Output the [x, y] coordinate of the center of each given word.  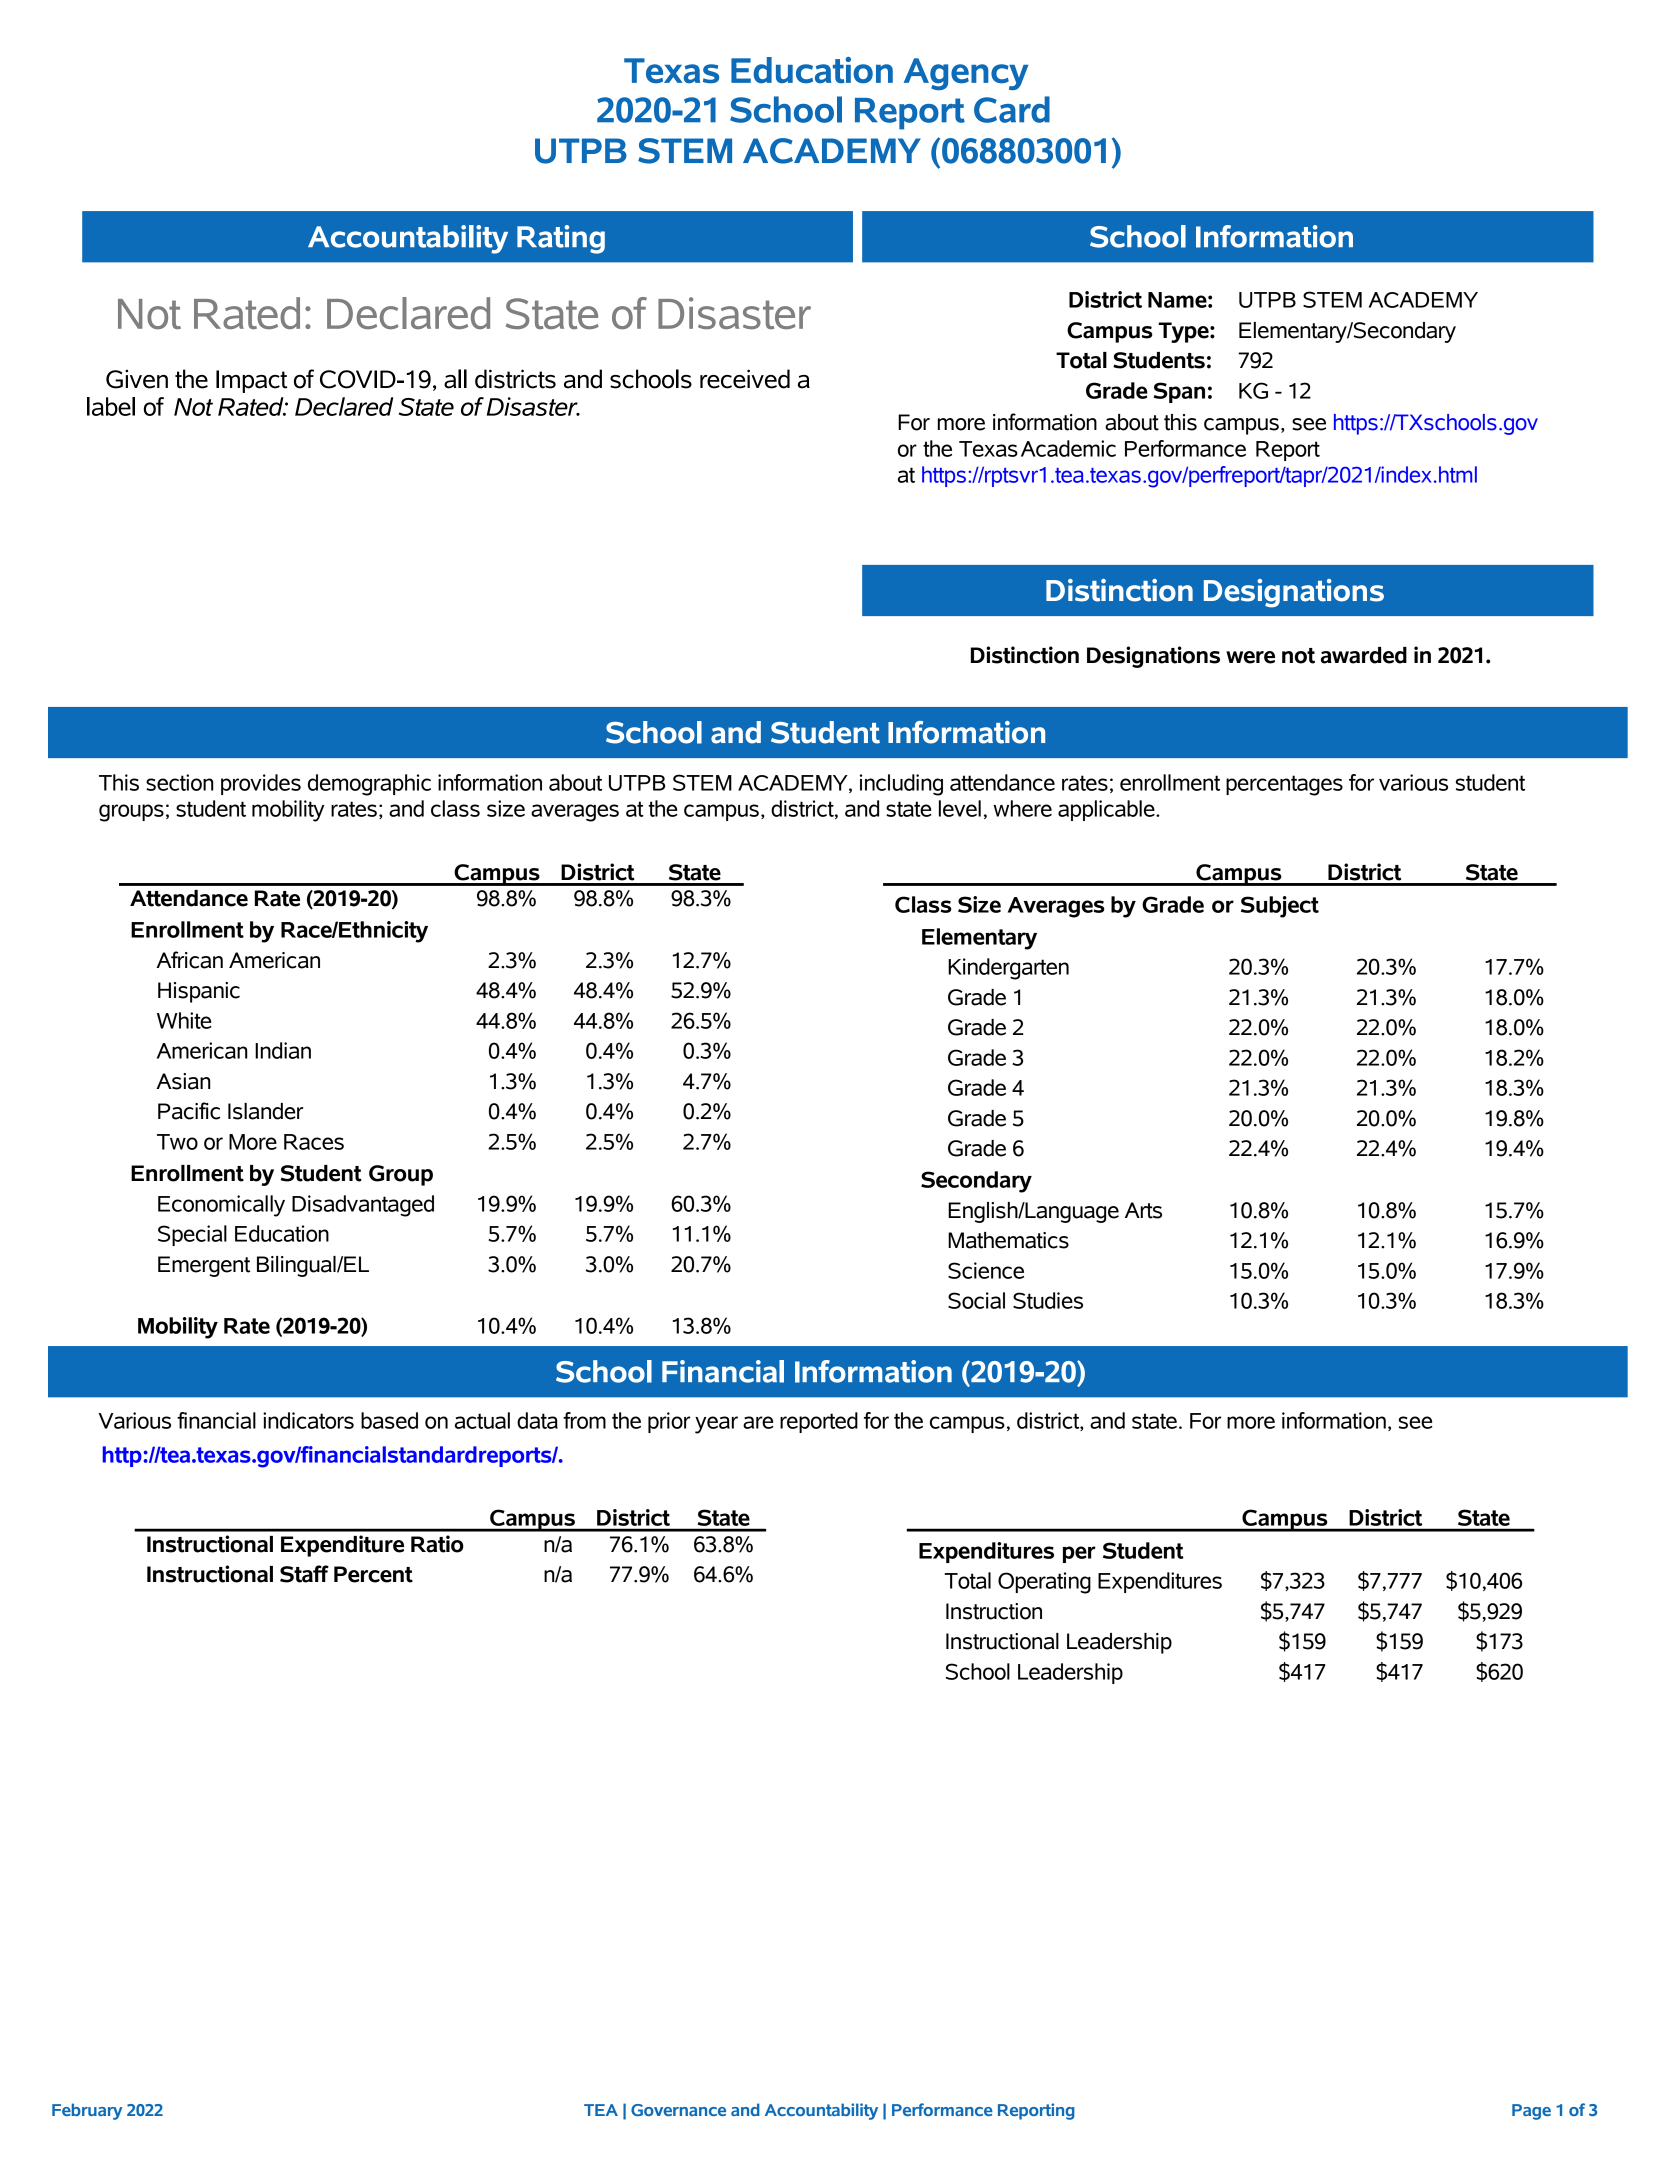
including [901, 785]
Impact [252, 381]
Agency [966, 74]
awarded [1364, 655]
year [716, 1425]
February [87, 2111]
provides [261, 784]
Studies [1048, 1300]
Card [1012, 109]
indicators [308, 1420]
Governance [678, 2110]
